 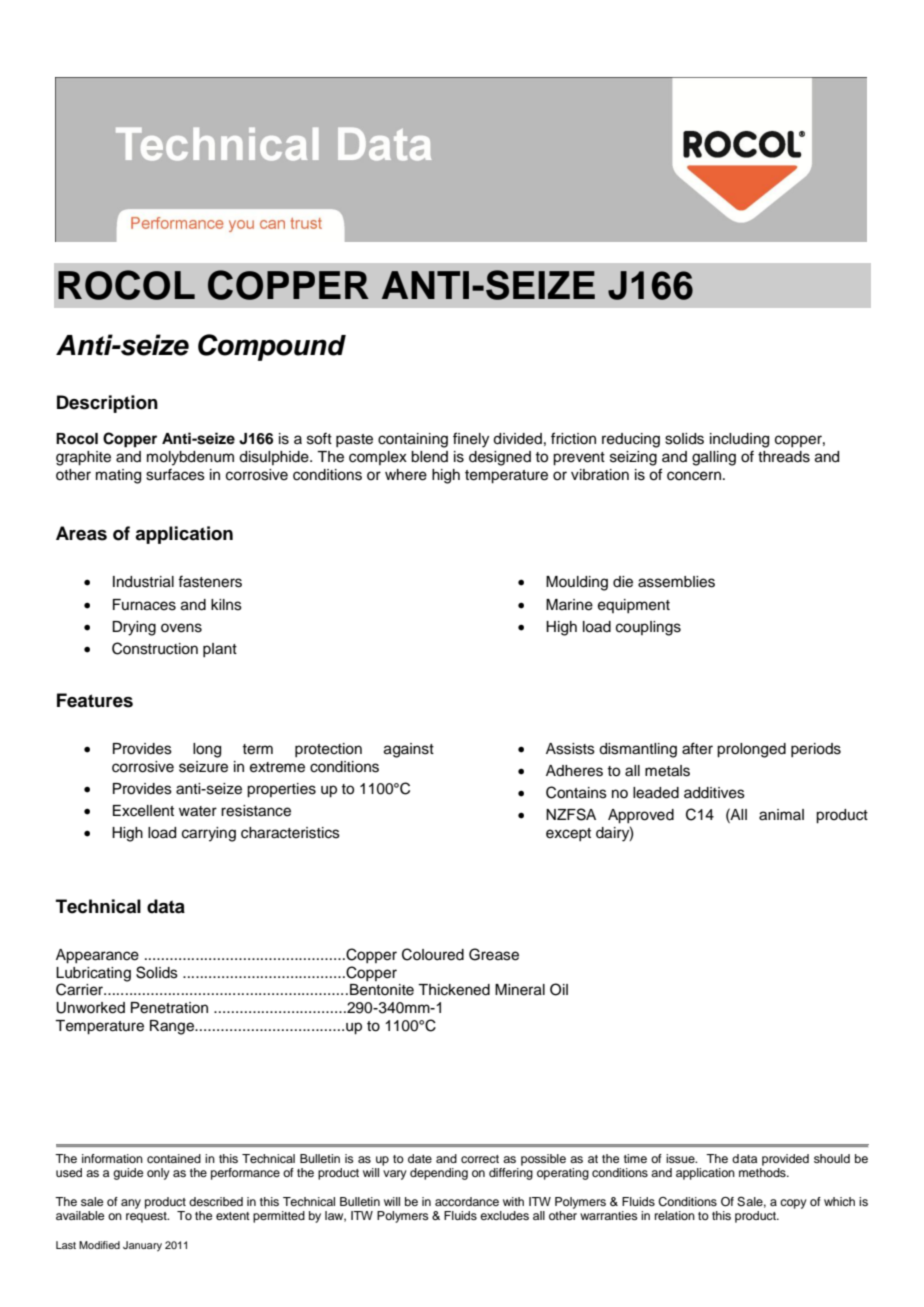 I want to click on Penetration, so click(x=169, y=1008).
